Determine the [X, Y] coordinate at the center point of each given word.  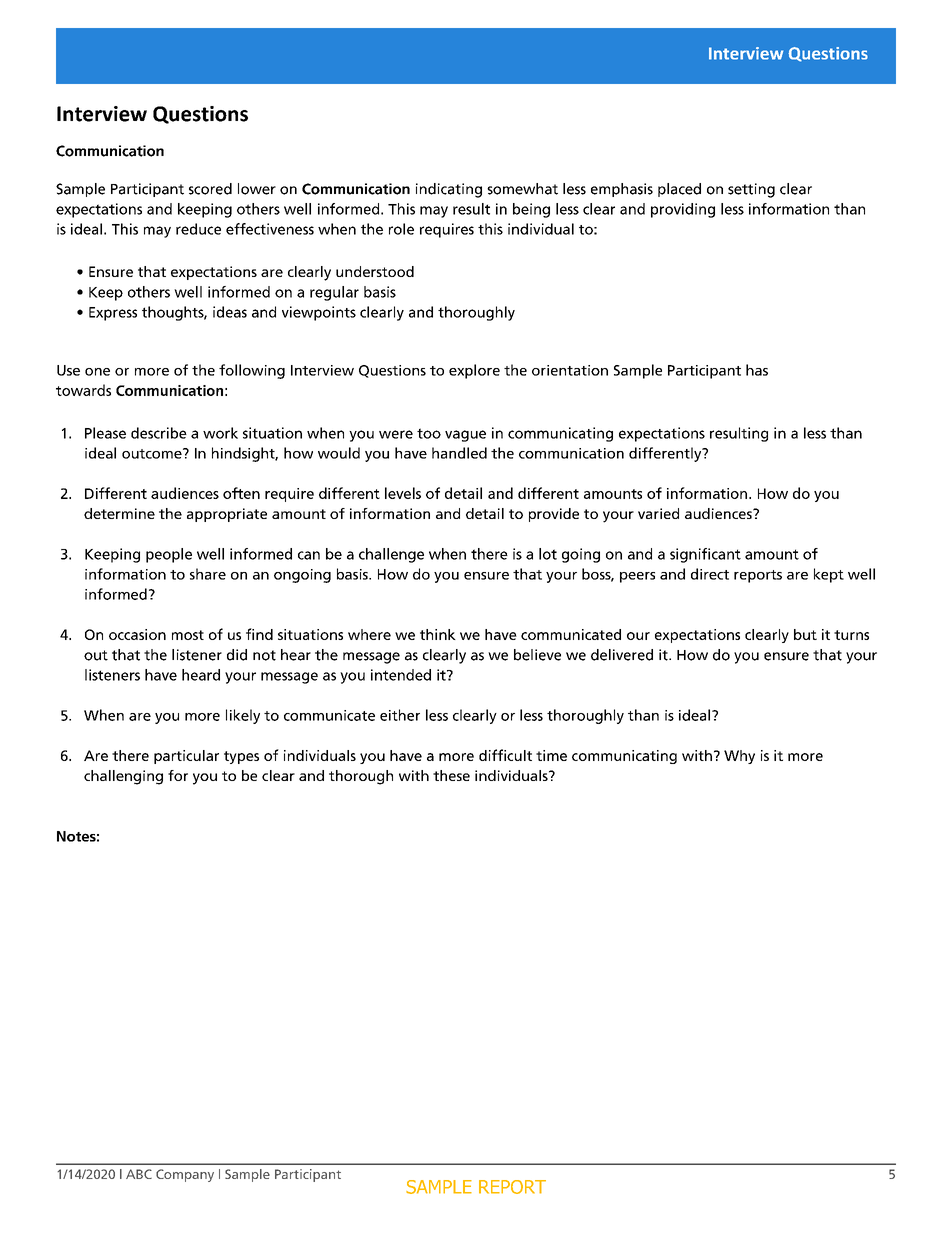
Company [185, 1175]
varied [658, 513]
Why [739, 757]
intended [401, 675]
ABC [139, 1174]
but [805, 634]
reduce [198, 229]
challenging [123, 777]
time [551, 755]
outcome [153, 453]
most [188, 635]
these [451, 775]
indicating [449, 190]
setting [751, 190]
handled [459, 453]
